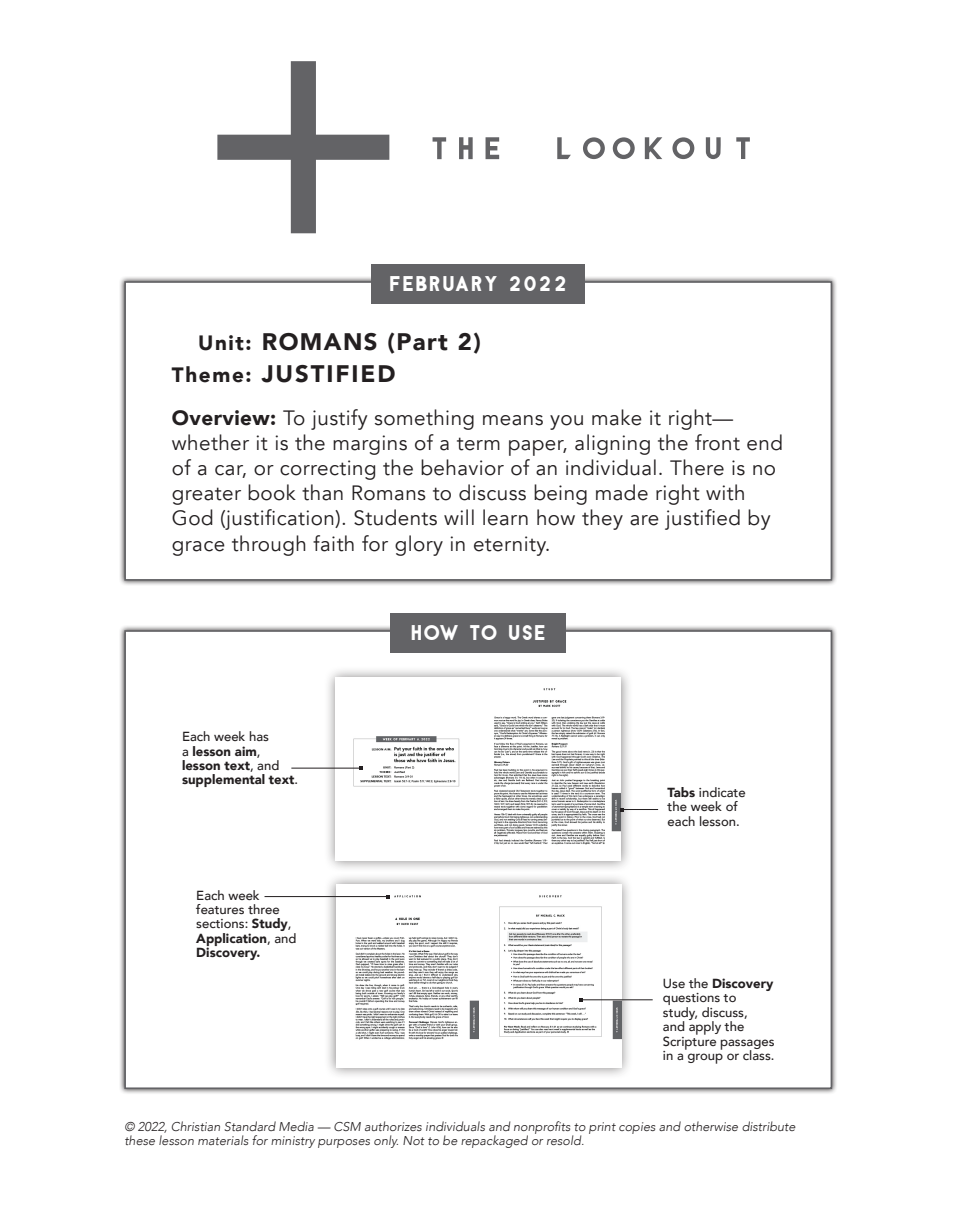 This document has width=959, height=1232. I want to click on Not, so click(414, 1140).
